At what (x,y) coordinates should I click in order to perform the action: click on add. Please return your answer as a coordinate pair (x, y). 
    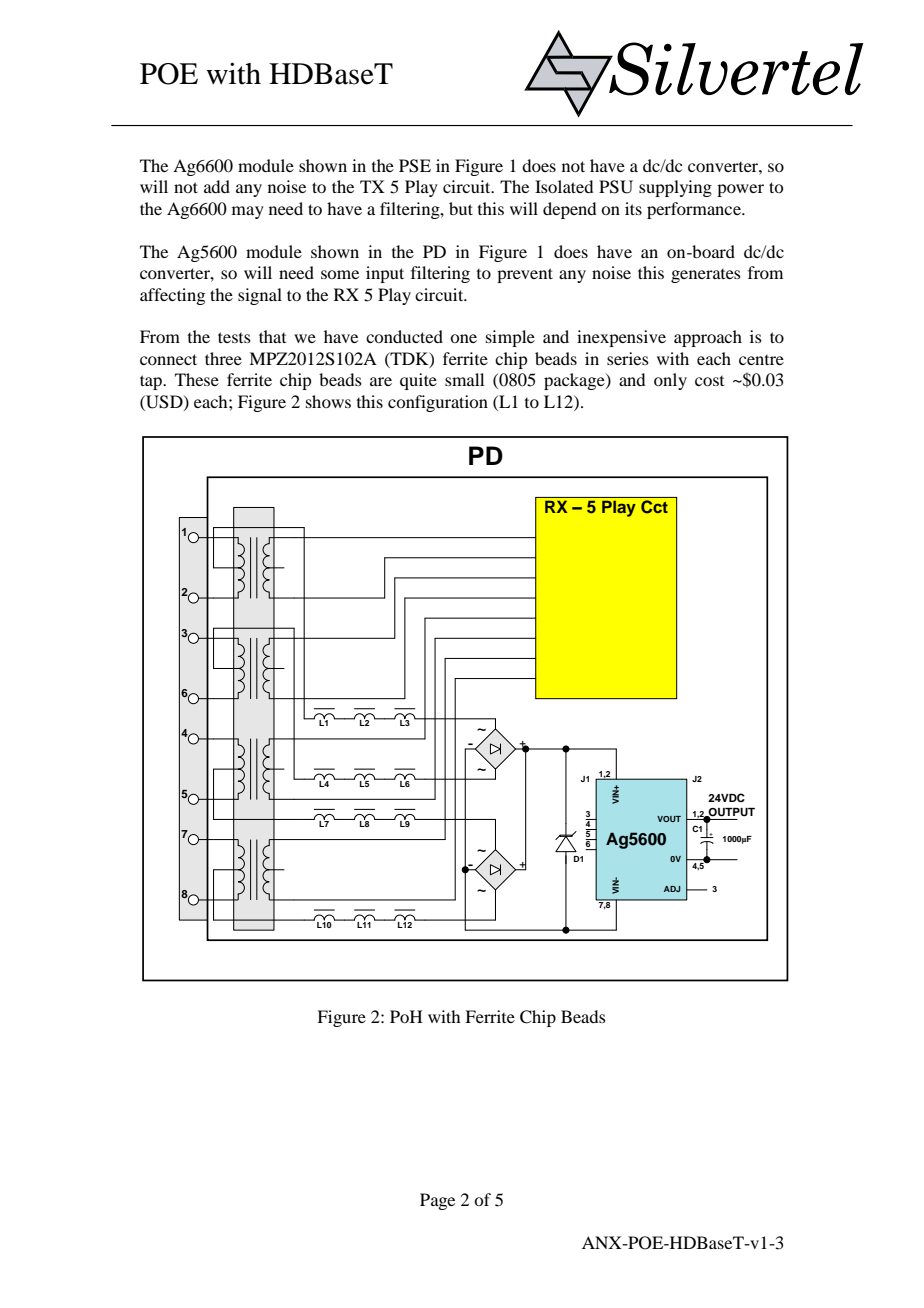
    Looking at the image, I should click on (217, 186).
